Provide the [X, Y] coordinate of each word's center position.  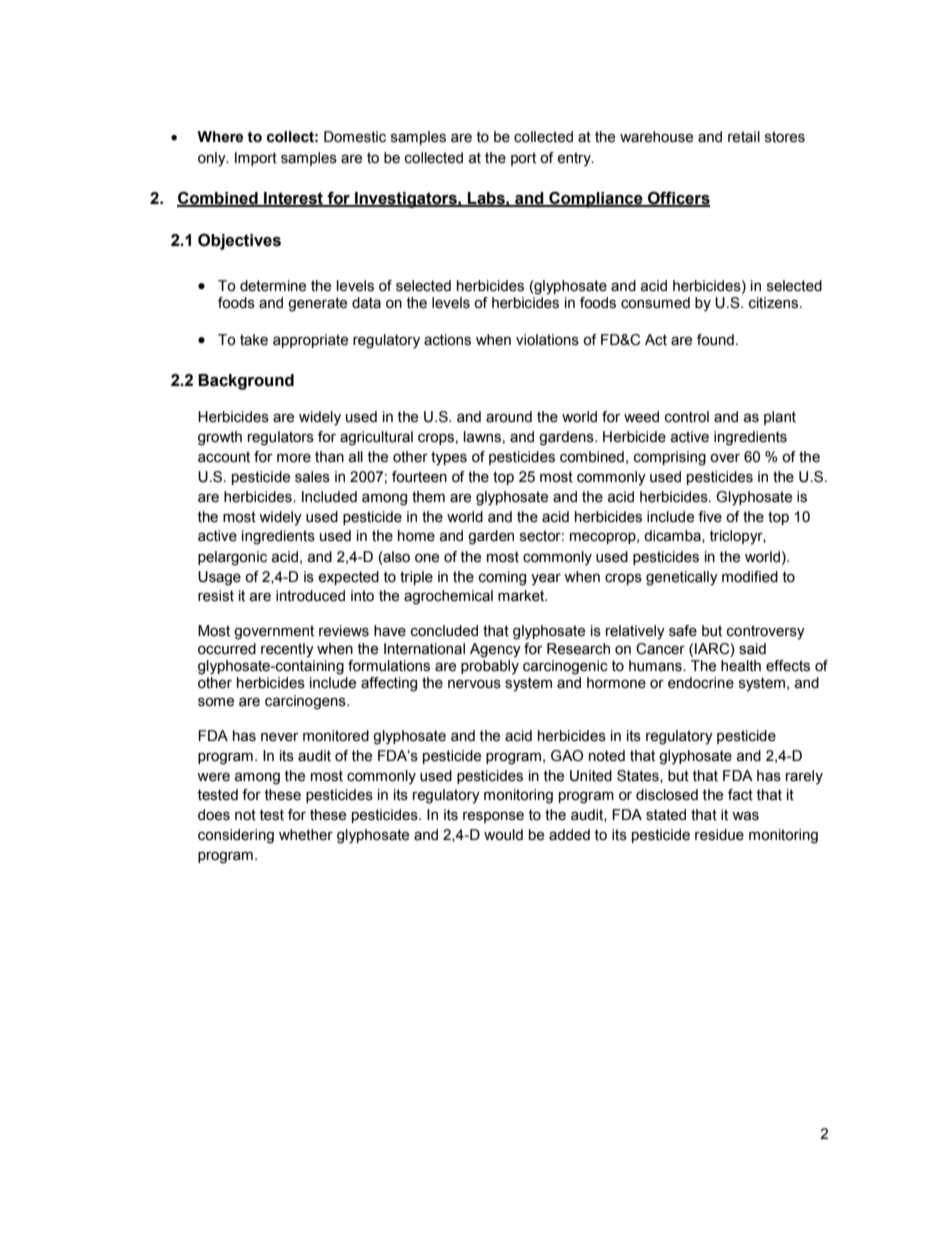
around [509, 417]
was [745, 816]
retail [744, 137]
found [715, 340]
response [493, 817]
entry [575, 159]
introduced [310, 596]
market [522, 596]
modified [750, 577]
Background [246, 382]
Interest [293, 199]
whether [306, 835]
